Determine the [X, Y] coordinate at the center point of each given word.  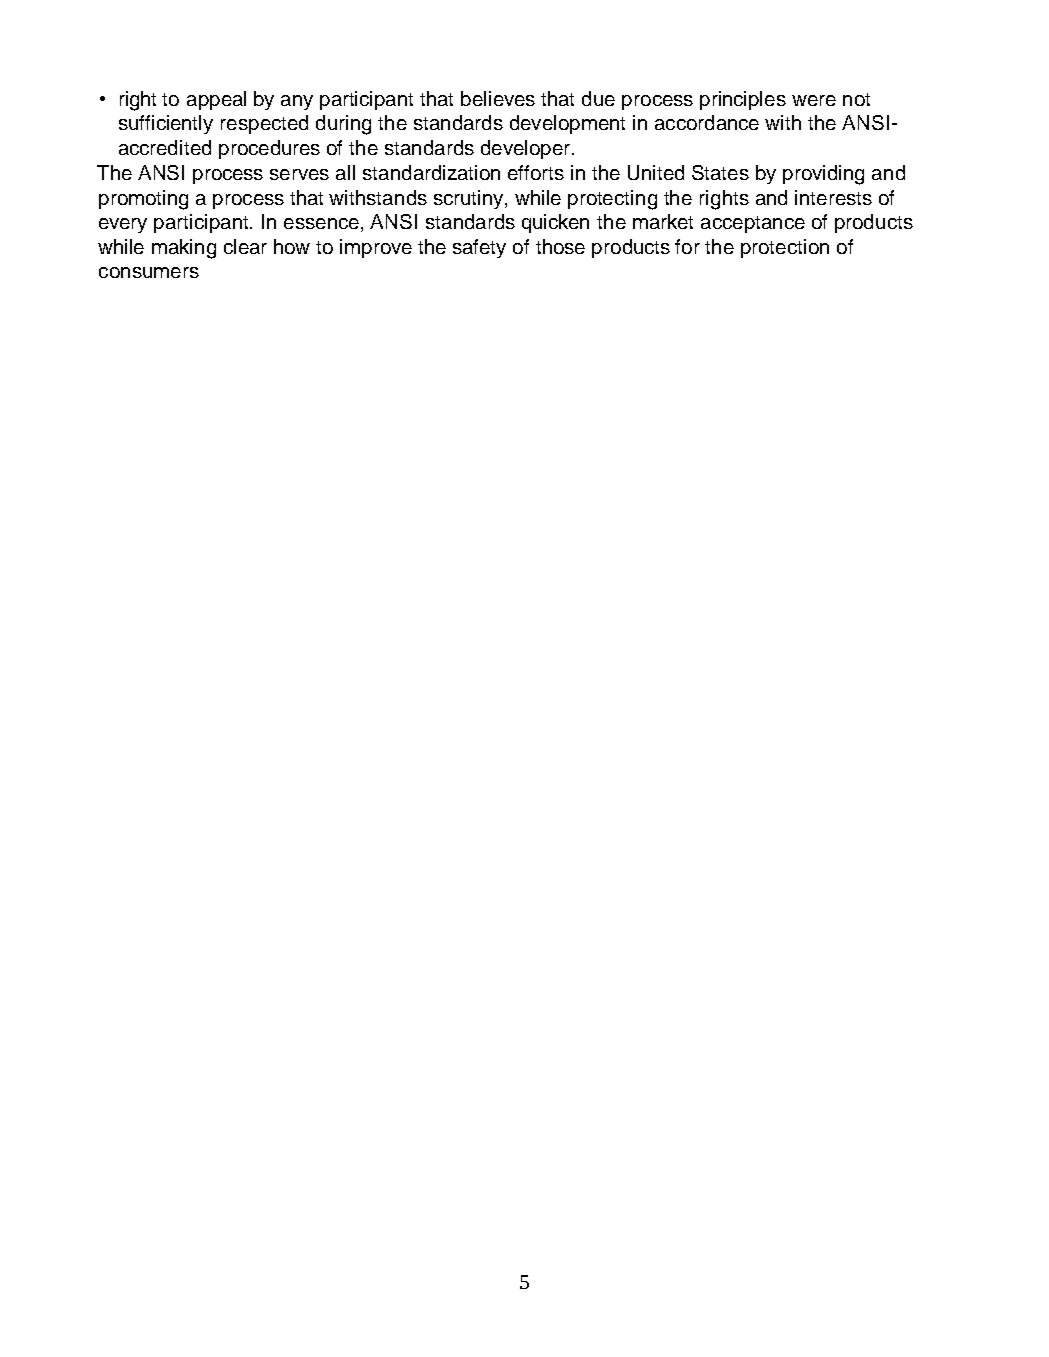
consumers [149, 272]
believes [498, 98]
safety [479, 248]
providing [823, 175]
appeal [216, 100]
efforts [536, 172]
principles [743, 100]
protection [785, 248]
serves [299, 174]
